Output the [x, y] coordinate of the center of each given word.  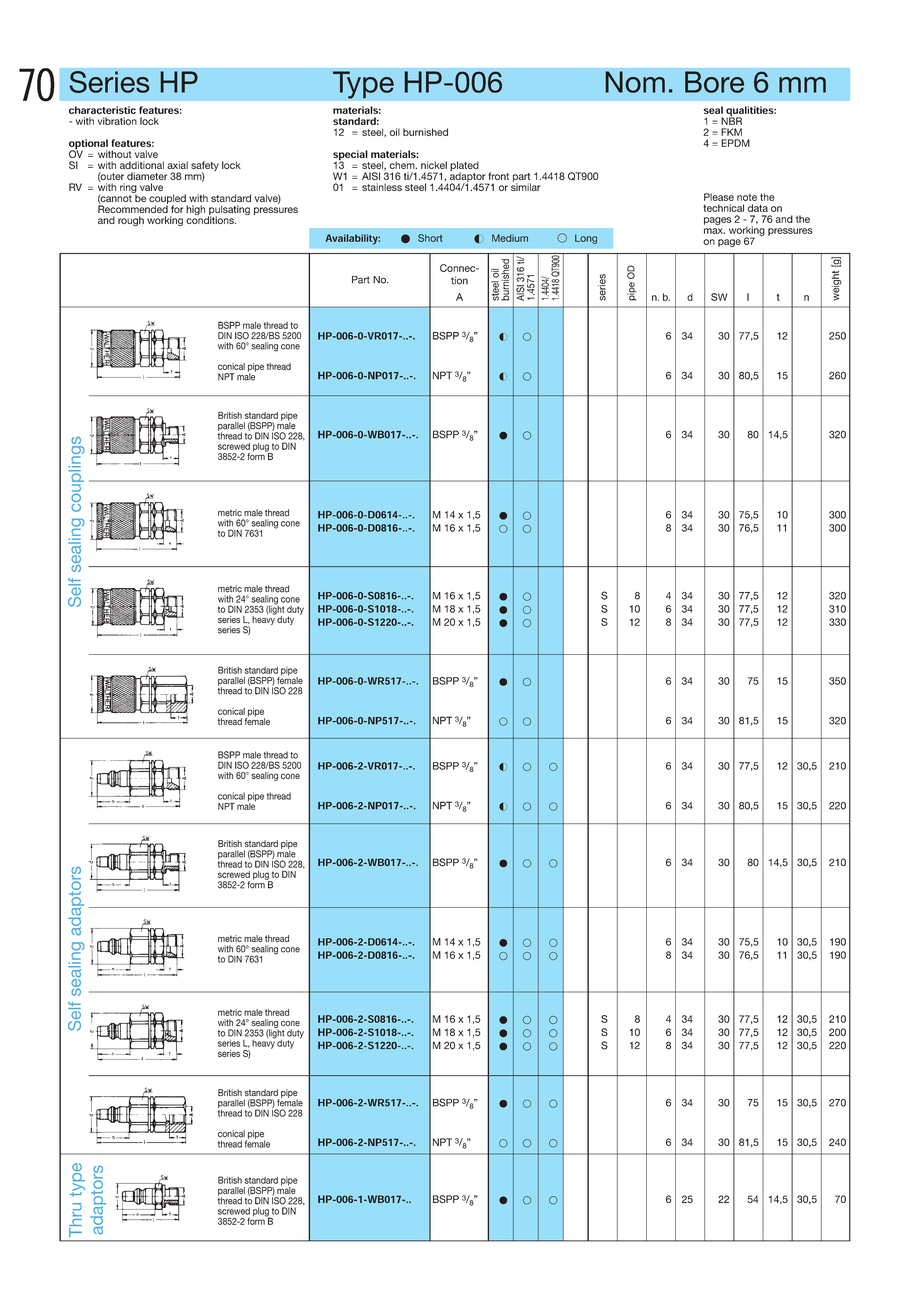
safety [205, 167]
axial [177, 165]
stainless [382, 187]
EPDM [735, 143]
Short [430, 238]
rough [131, 221]
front [498, 176]
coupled [168, 200]
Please [719, 197]
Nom [635, 82]
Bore [714, 82]
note [747, 197]
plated [464, 167]
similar [526, 186]
